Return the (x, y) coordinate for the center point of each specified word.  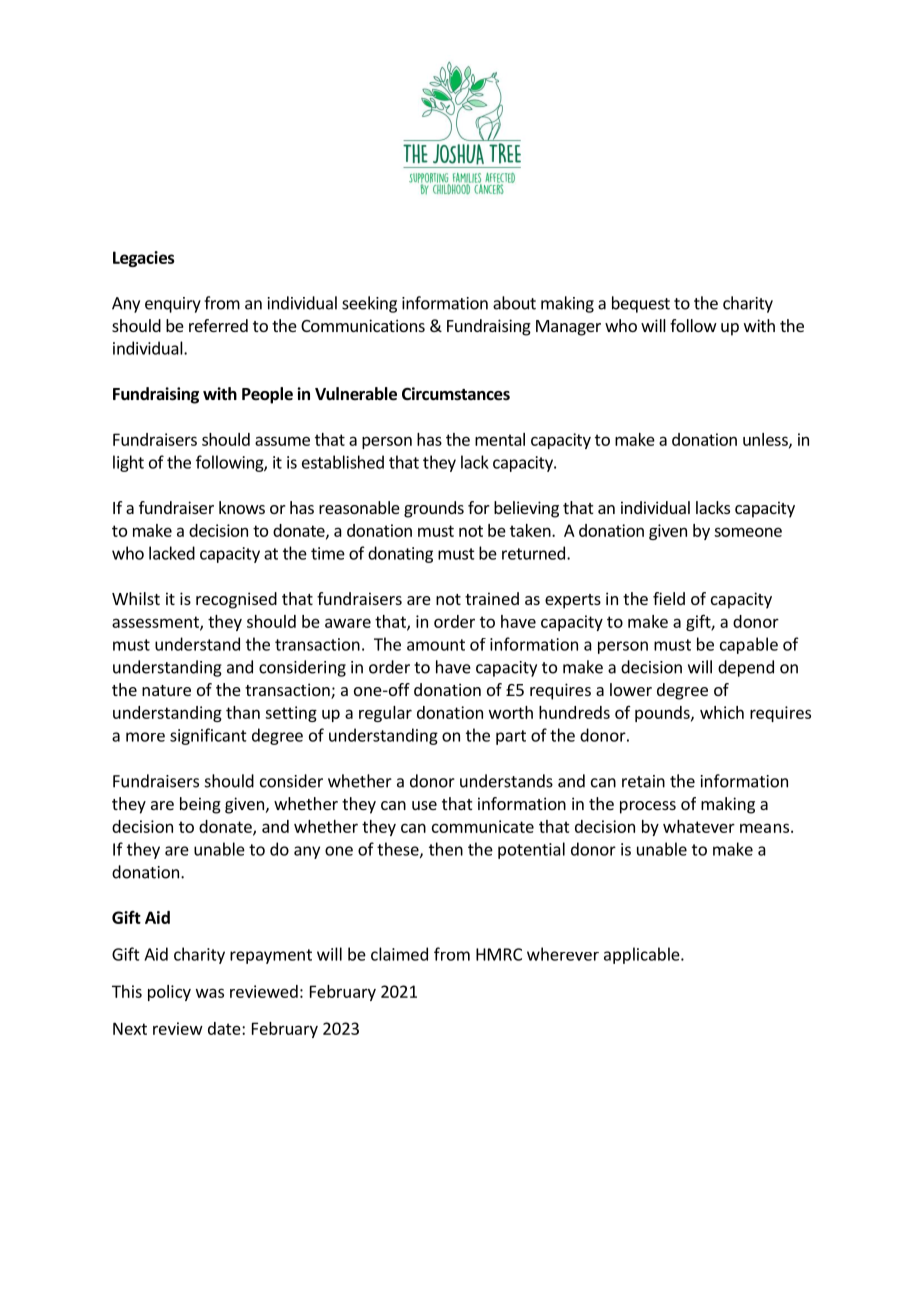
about (514, 303)
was (210, 993)
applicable (643, 955)
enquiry (173, 305)
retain (643, 781)
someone (748, 532)
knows (242, 507)
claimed (399, 954)
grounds (434, 509)
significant (208, 736)
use (424, 805)
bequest (641, 304)
